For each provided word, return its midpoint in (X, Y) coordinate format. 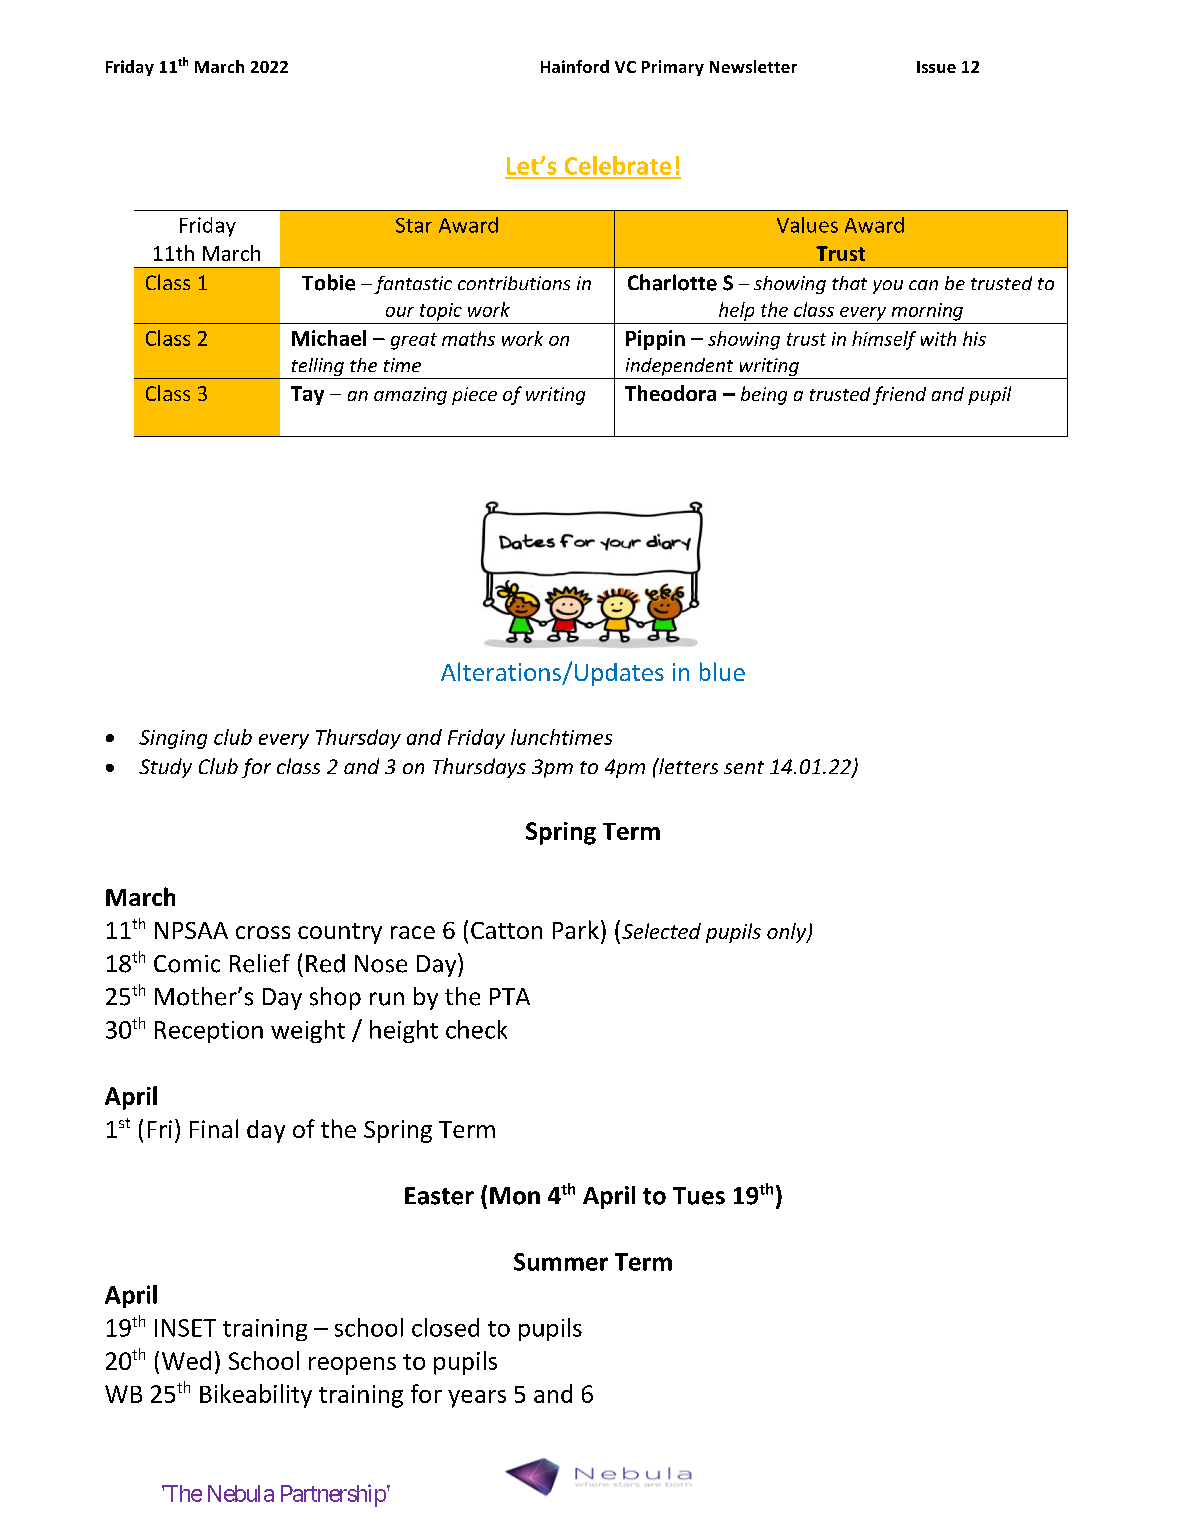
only (788, 933)
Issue (936, 67)
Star (414, 225)
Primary (673, 68)
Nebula (241, 1493)
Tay (307, 395)
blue (722, 671)
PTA (510, 996)
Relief (260, 963)
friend (899, 395)
